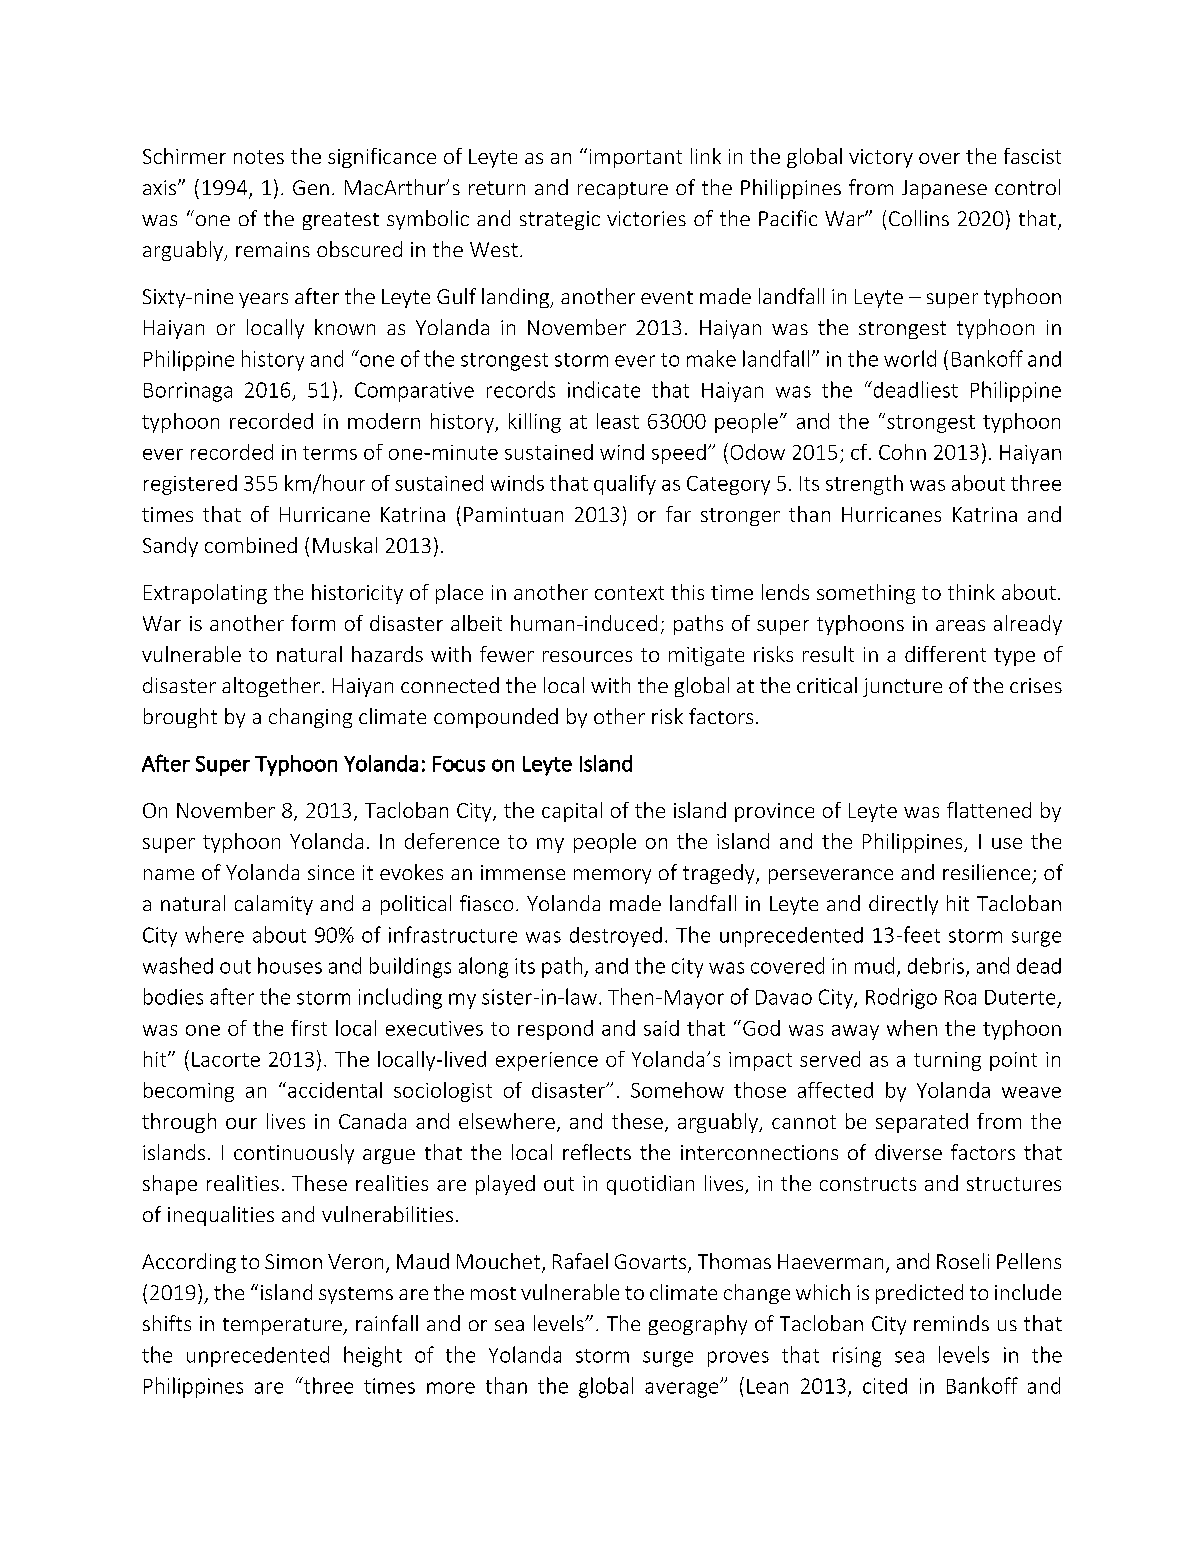 The image size is (1204, 1558). I want to click on changing, so click(310, 718).
